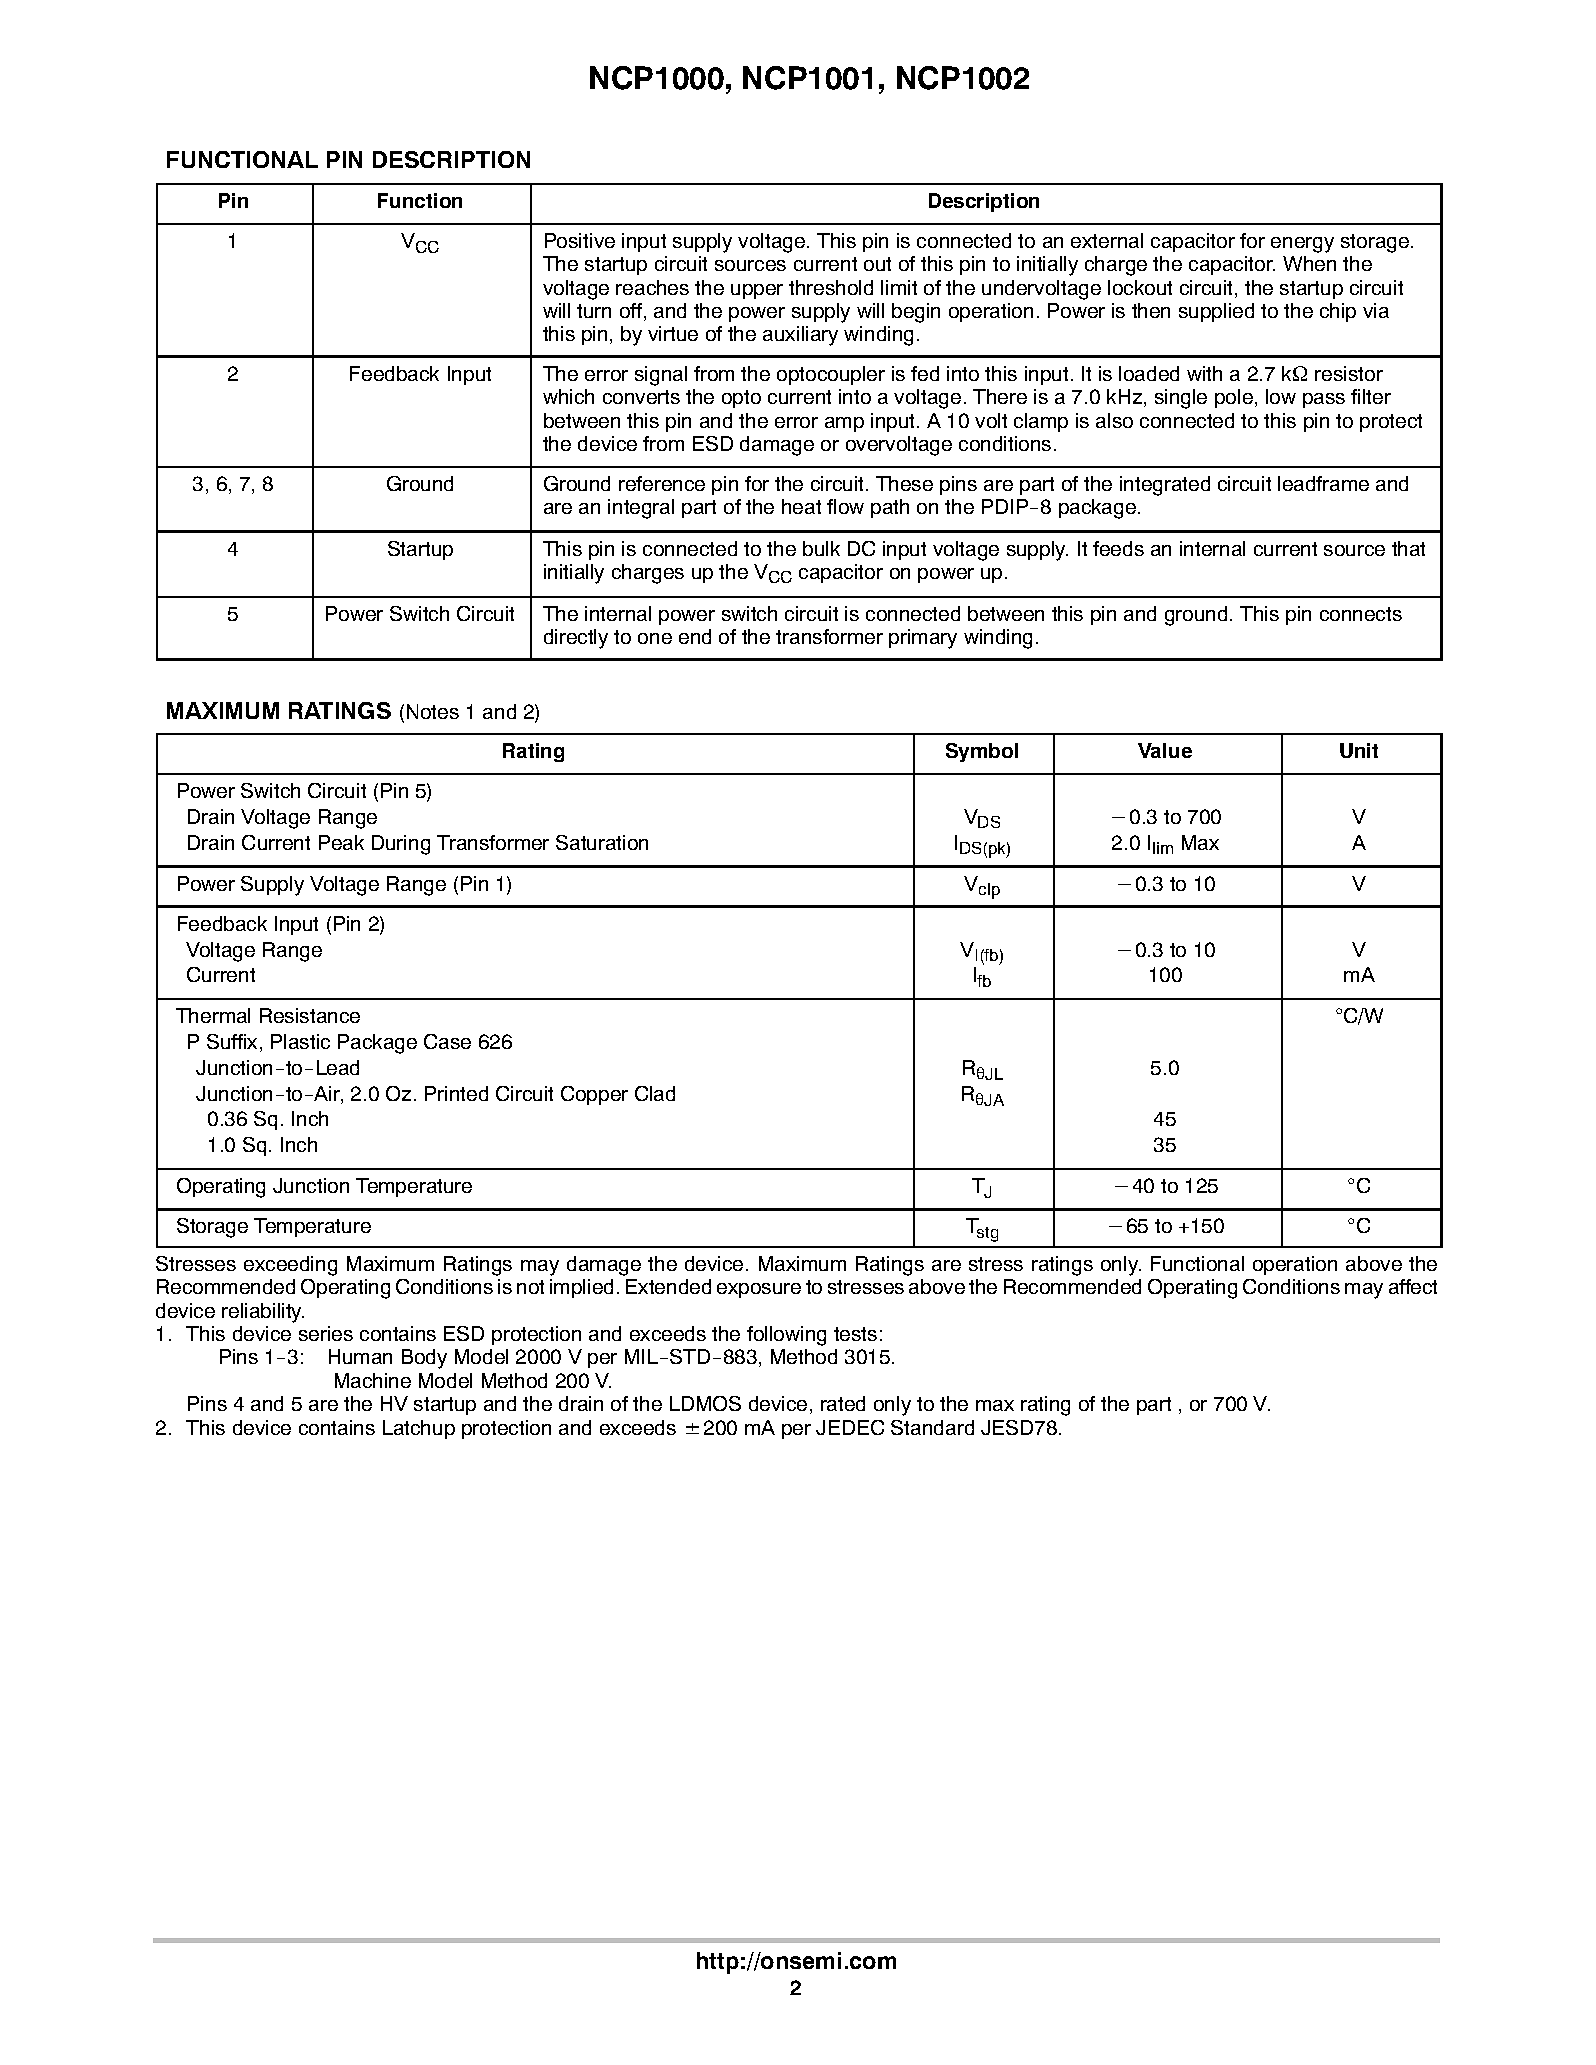 Image resolution: width=1596 pixels, height=2065 pixels. What do you see at coordinates (602, 842) in the page?
I see `Saturation` at bounding box center [602, 842].
